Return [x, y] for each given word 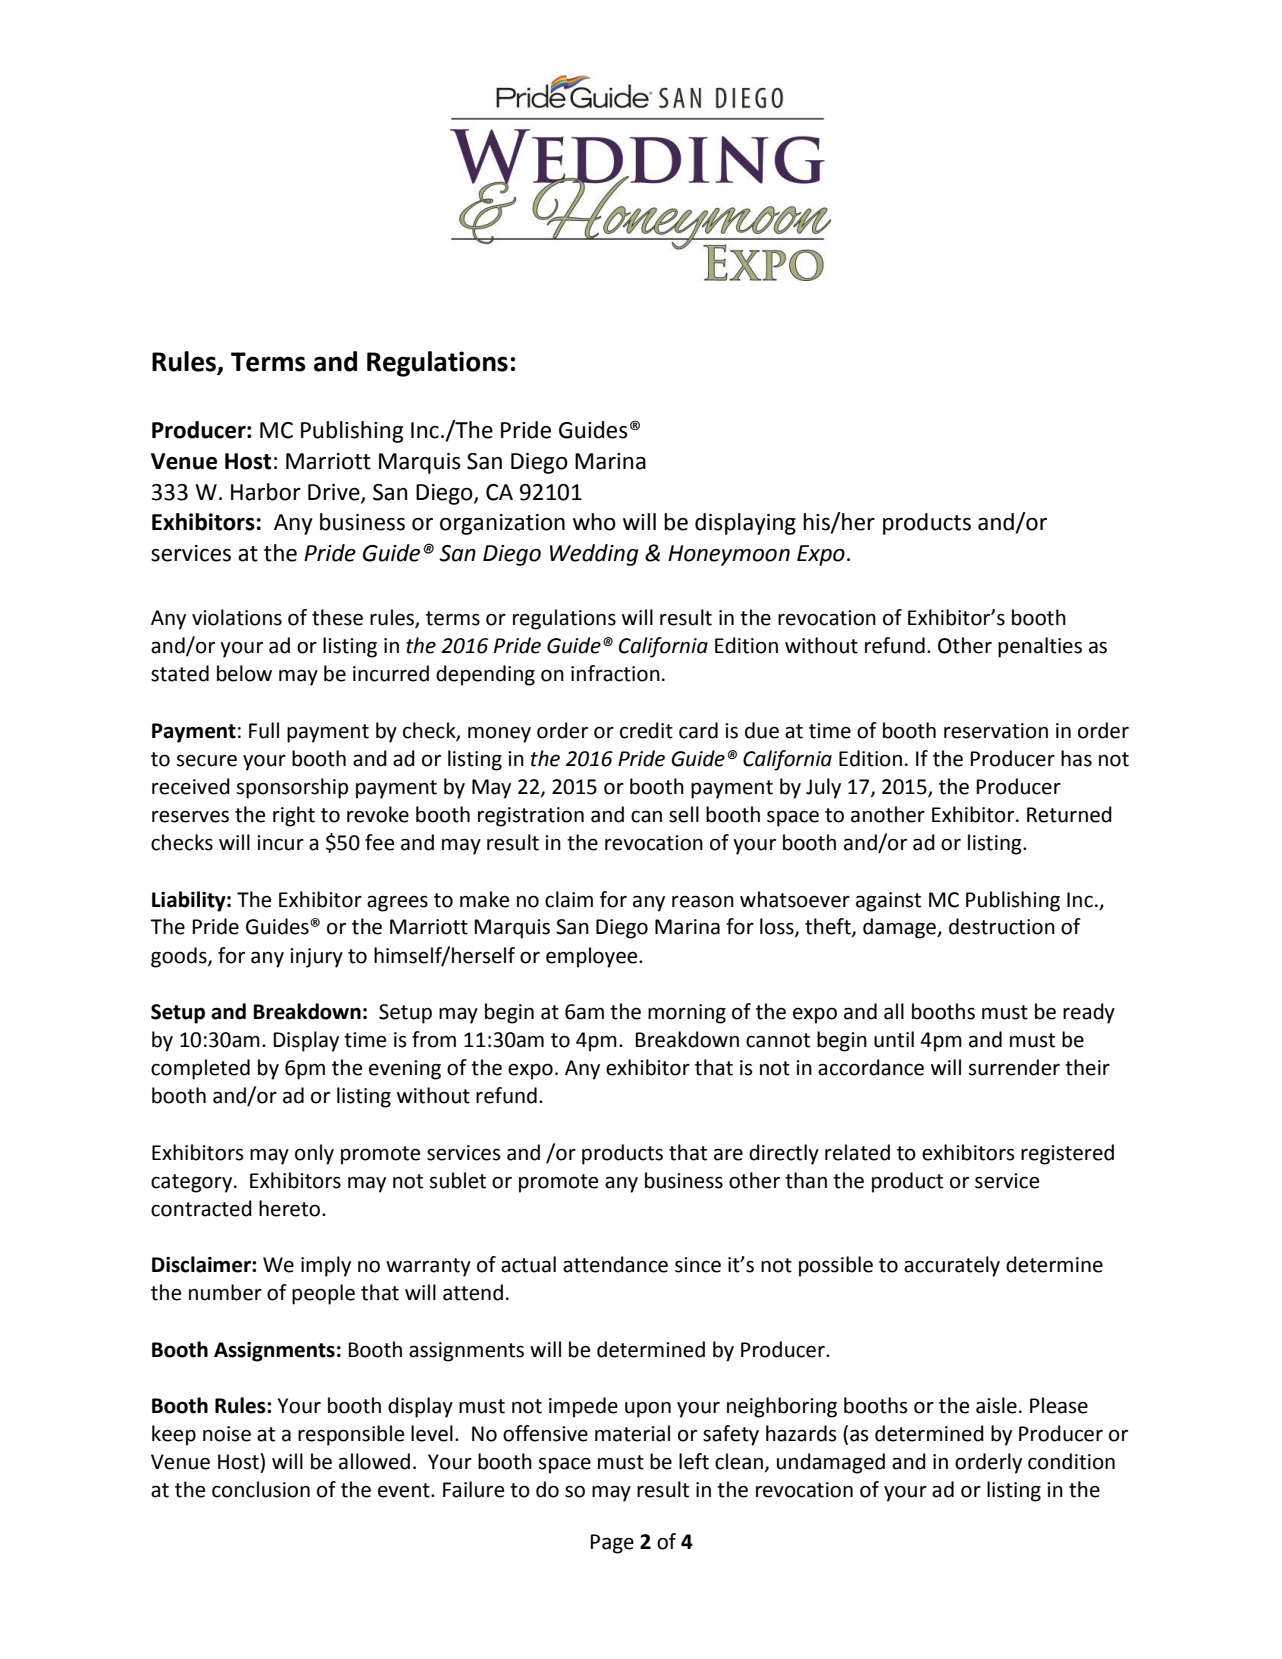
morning [687, 1014]
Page [612, 1544]
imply [326, 1266]
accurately [952, 1266]
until [894, 1039]
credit [646, 730]
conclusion [261, 1489]
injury [316, 958]
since [698, 1265]
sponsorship [292, 788]
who [594, 522]
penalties [1040, 647]
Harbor [266, 492]
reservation [996, 731]
